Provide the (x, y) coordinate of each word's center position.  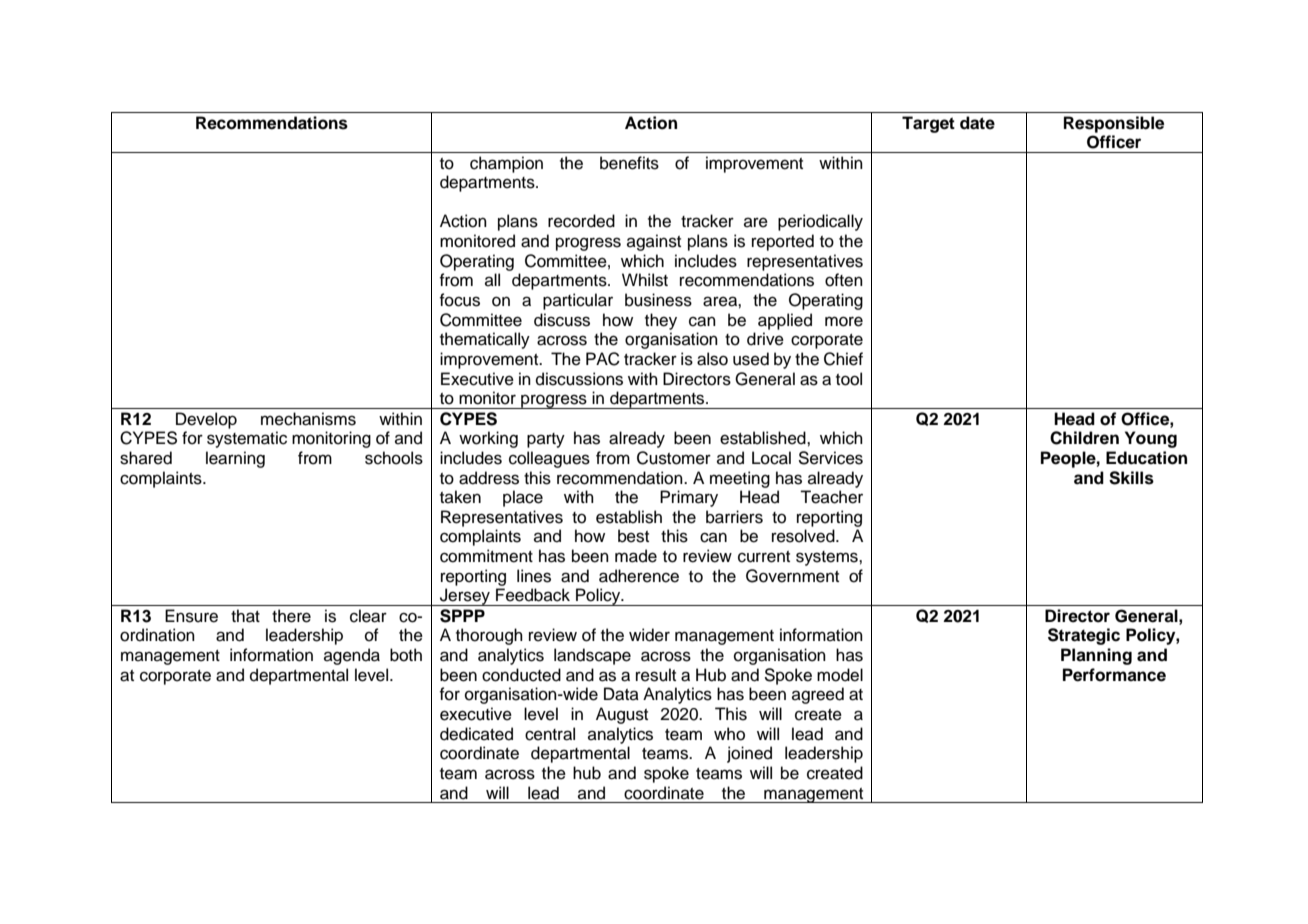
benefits (629, 163)
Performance (1114, 675)
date (977, 123)
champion (506, 164)
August (622, 715)
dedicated (476, 734)
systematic (247, 439)
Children (1084, 438)
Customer (674, 458)
